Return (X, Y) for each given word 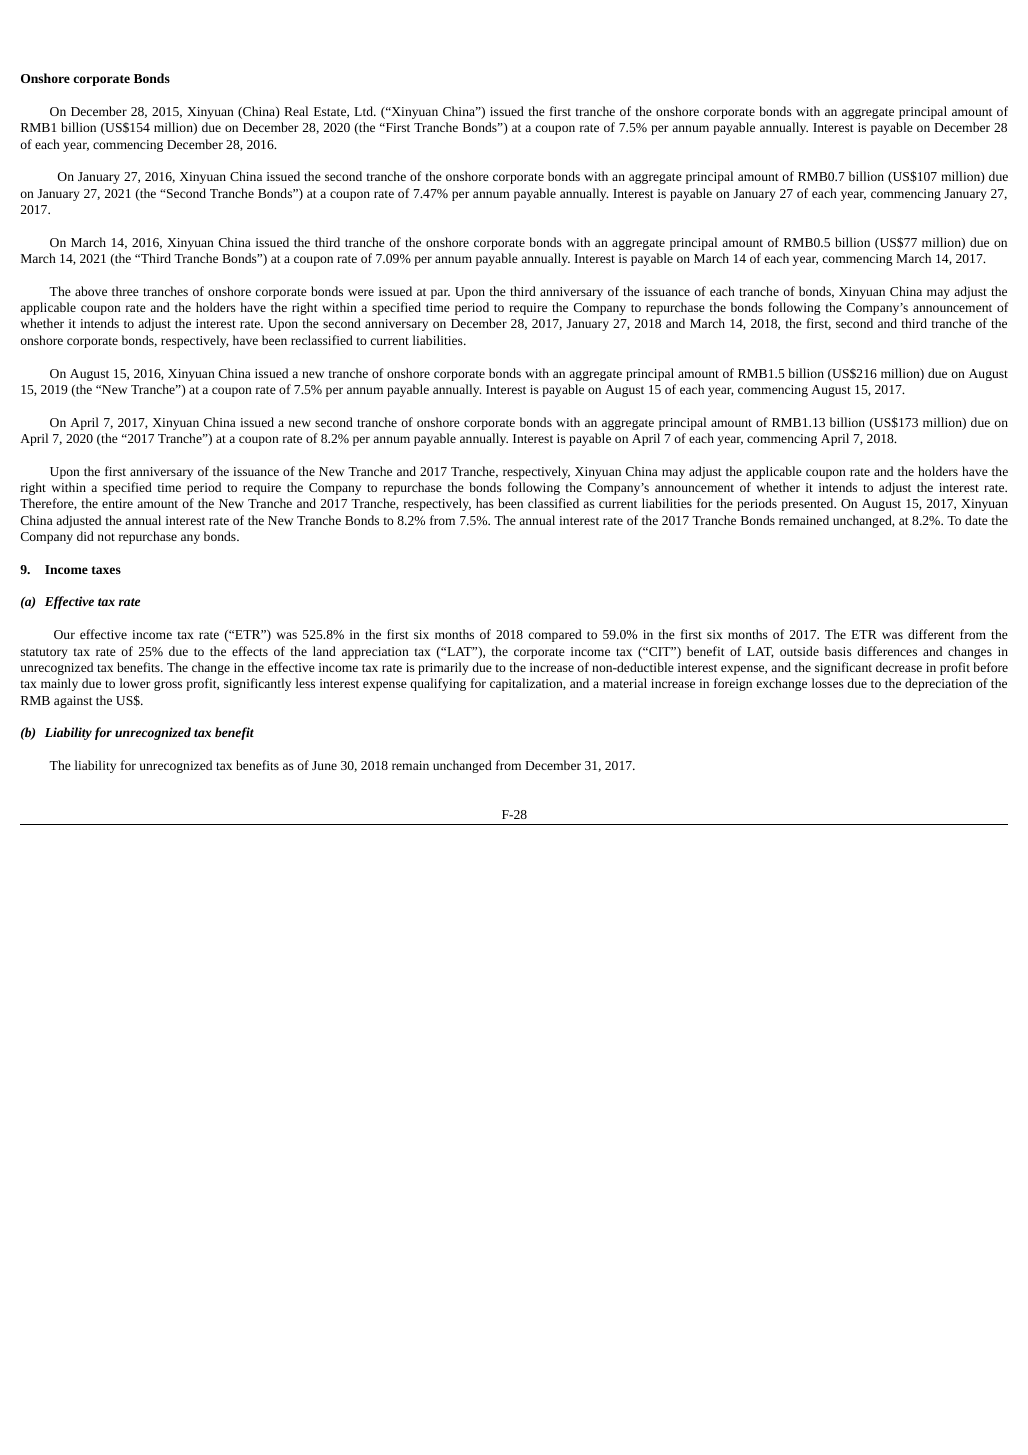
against (73, 702)
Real (296, 111)
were (361, 292)
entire (117, 503)
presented (808, 504)
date (976, 520)
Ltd (364, 111)
